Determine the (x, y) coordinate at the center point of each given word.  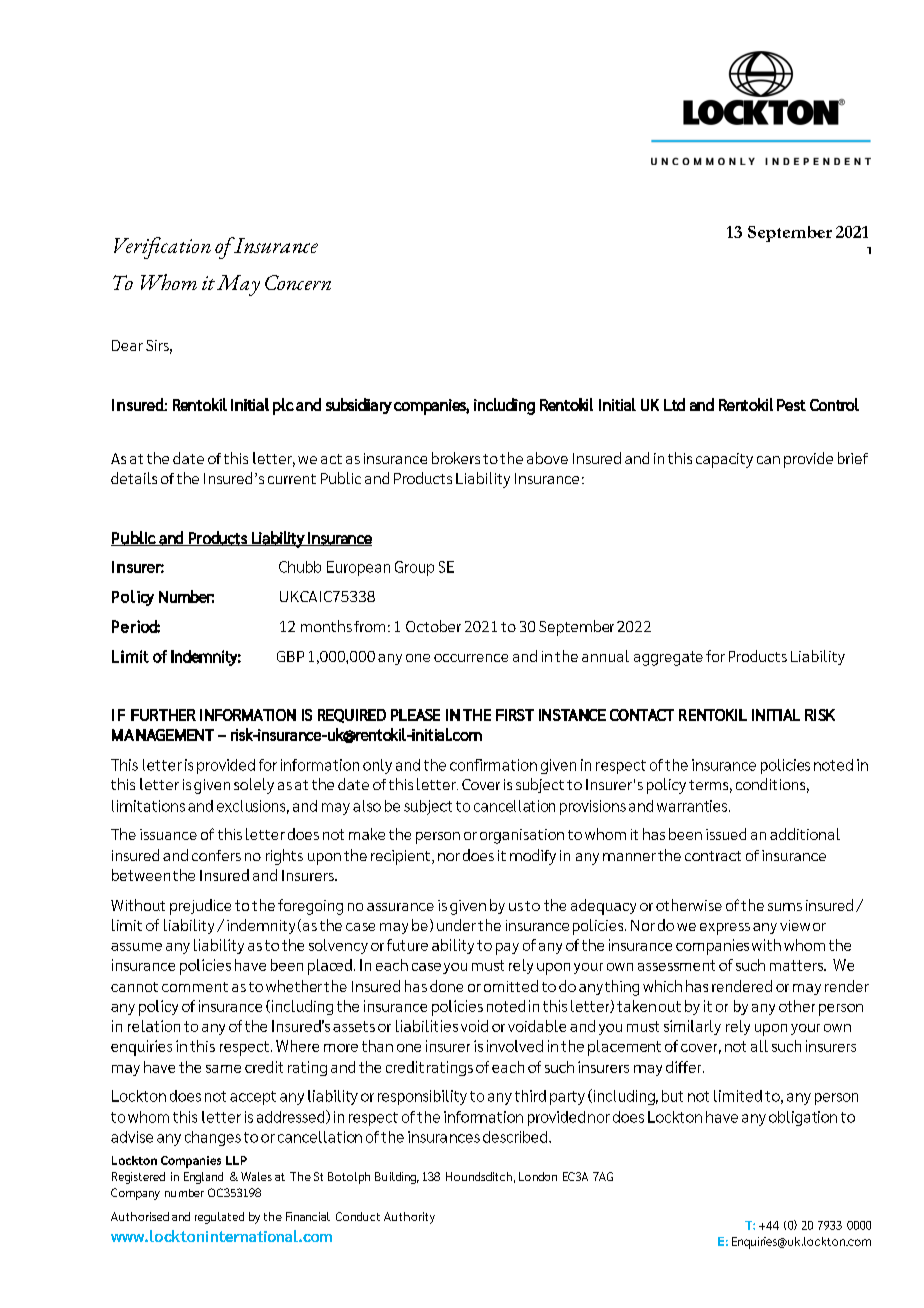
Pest (791, 405)
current (292, 479)
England (203, 1178)
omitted (511, 986)
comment (195, 987)
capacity (724, 460)
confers (216, 855)
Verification (162, 248)
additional (805, 834)
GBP (290, 656)
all (759, 1046)
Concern (298, 282)
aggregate (668, 658)
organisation (522, 836)
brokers (456, 458)
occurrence (471, 658)
